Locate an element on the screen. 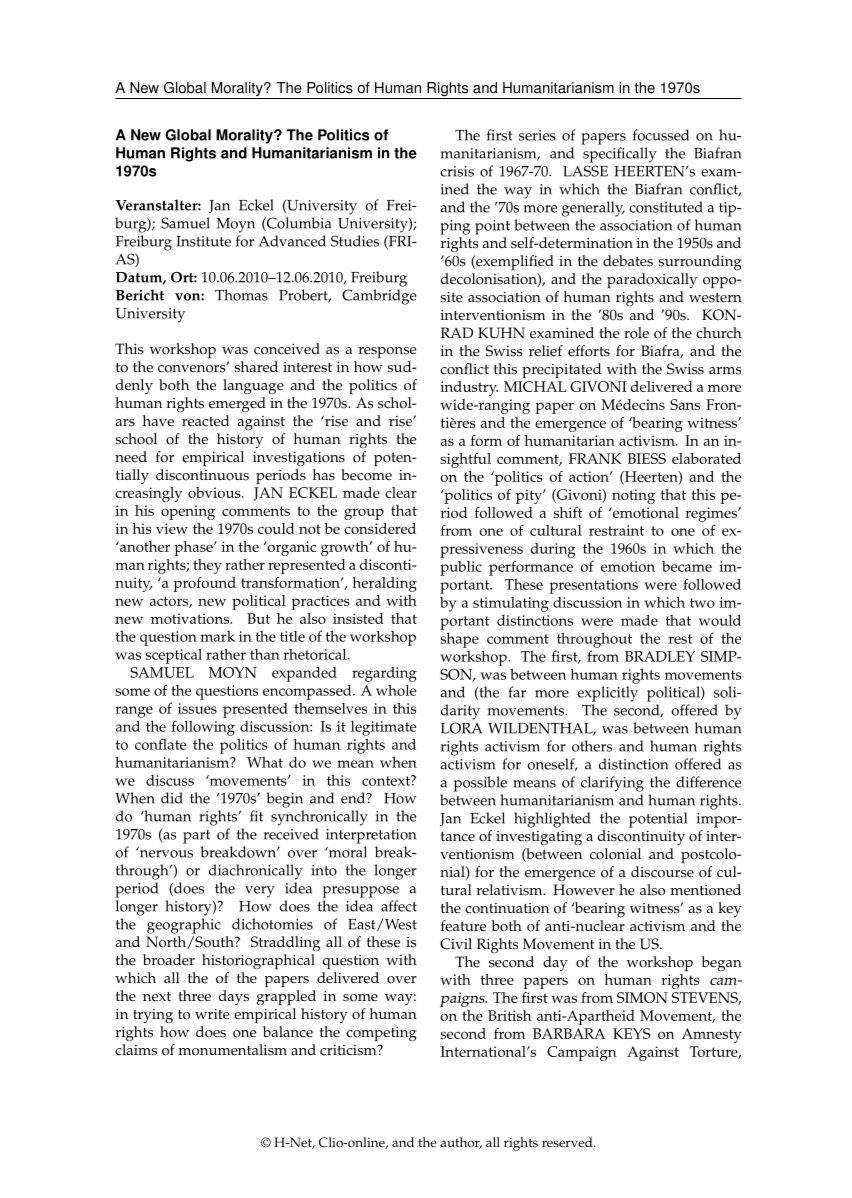 The width and height of the screenshot is (852, 1198). crisis is located at coordinates (457, 171).
